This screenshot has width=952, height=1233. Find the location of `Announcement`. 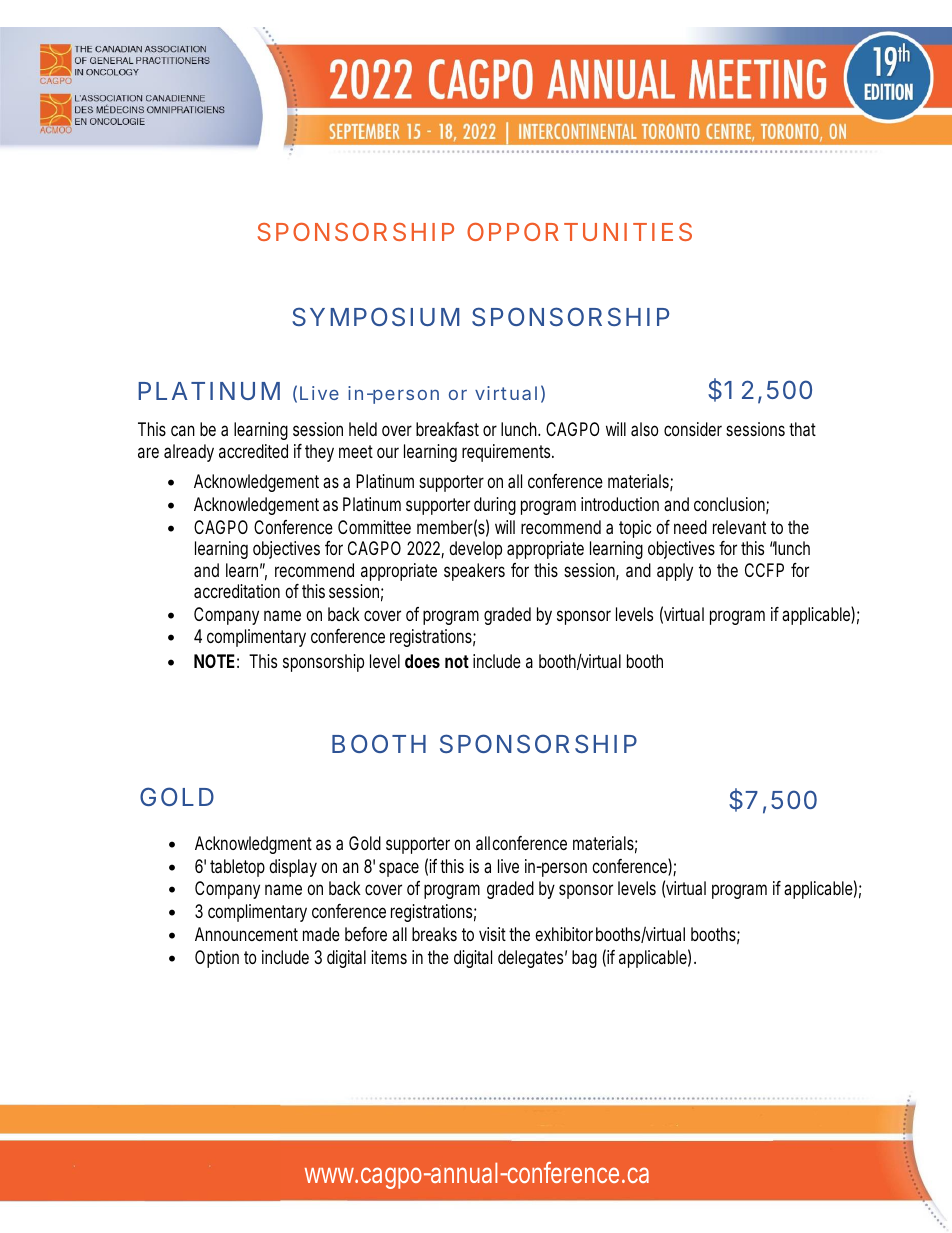

Announcement is located at coordinates (246, 934).
